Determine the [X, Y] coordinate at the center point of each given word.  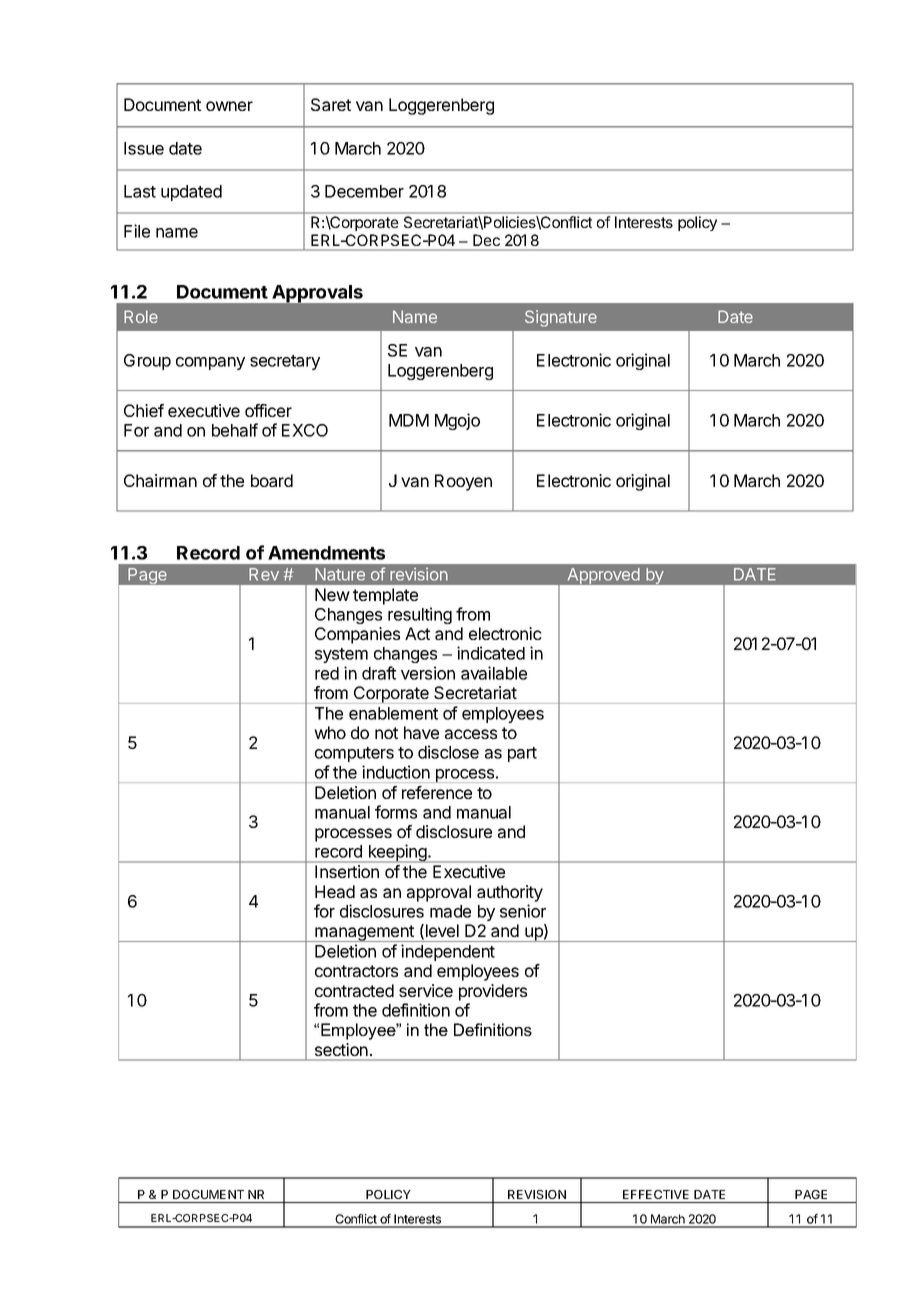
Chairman [160, 480]
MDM [409, 420]
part [522, 754]
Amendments [326, 553]
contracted [354, 990]
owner [229, 106]
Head [335, 891]
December [364, 191]
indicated [491, 653]
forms [396, 812]
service [426, 990]
